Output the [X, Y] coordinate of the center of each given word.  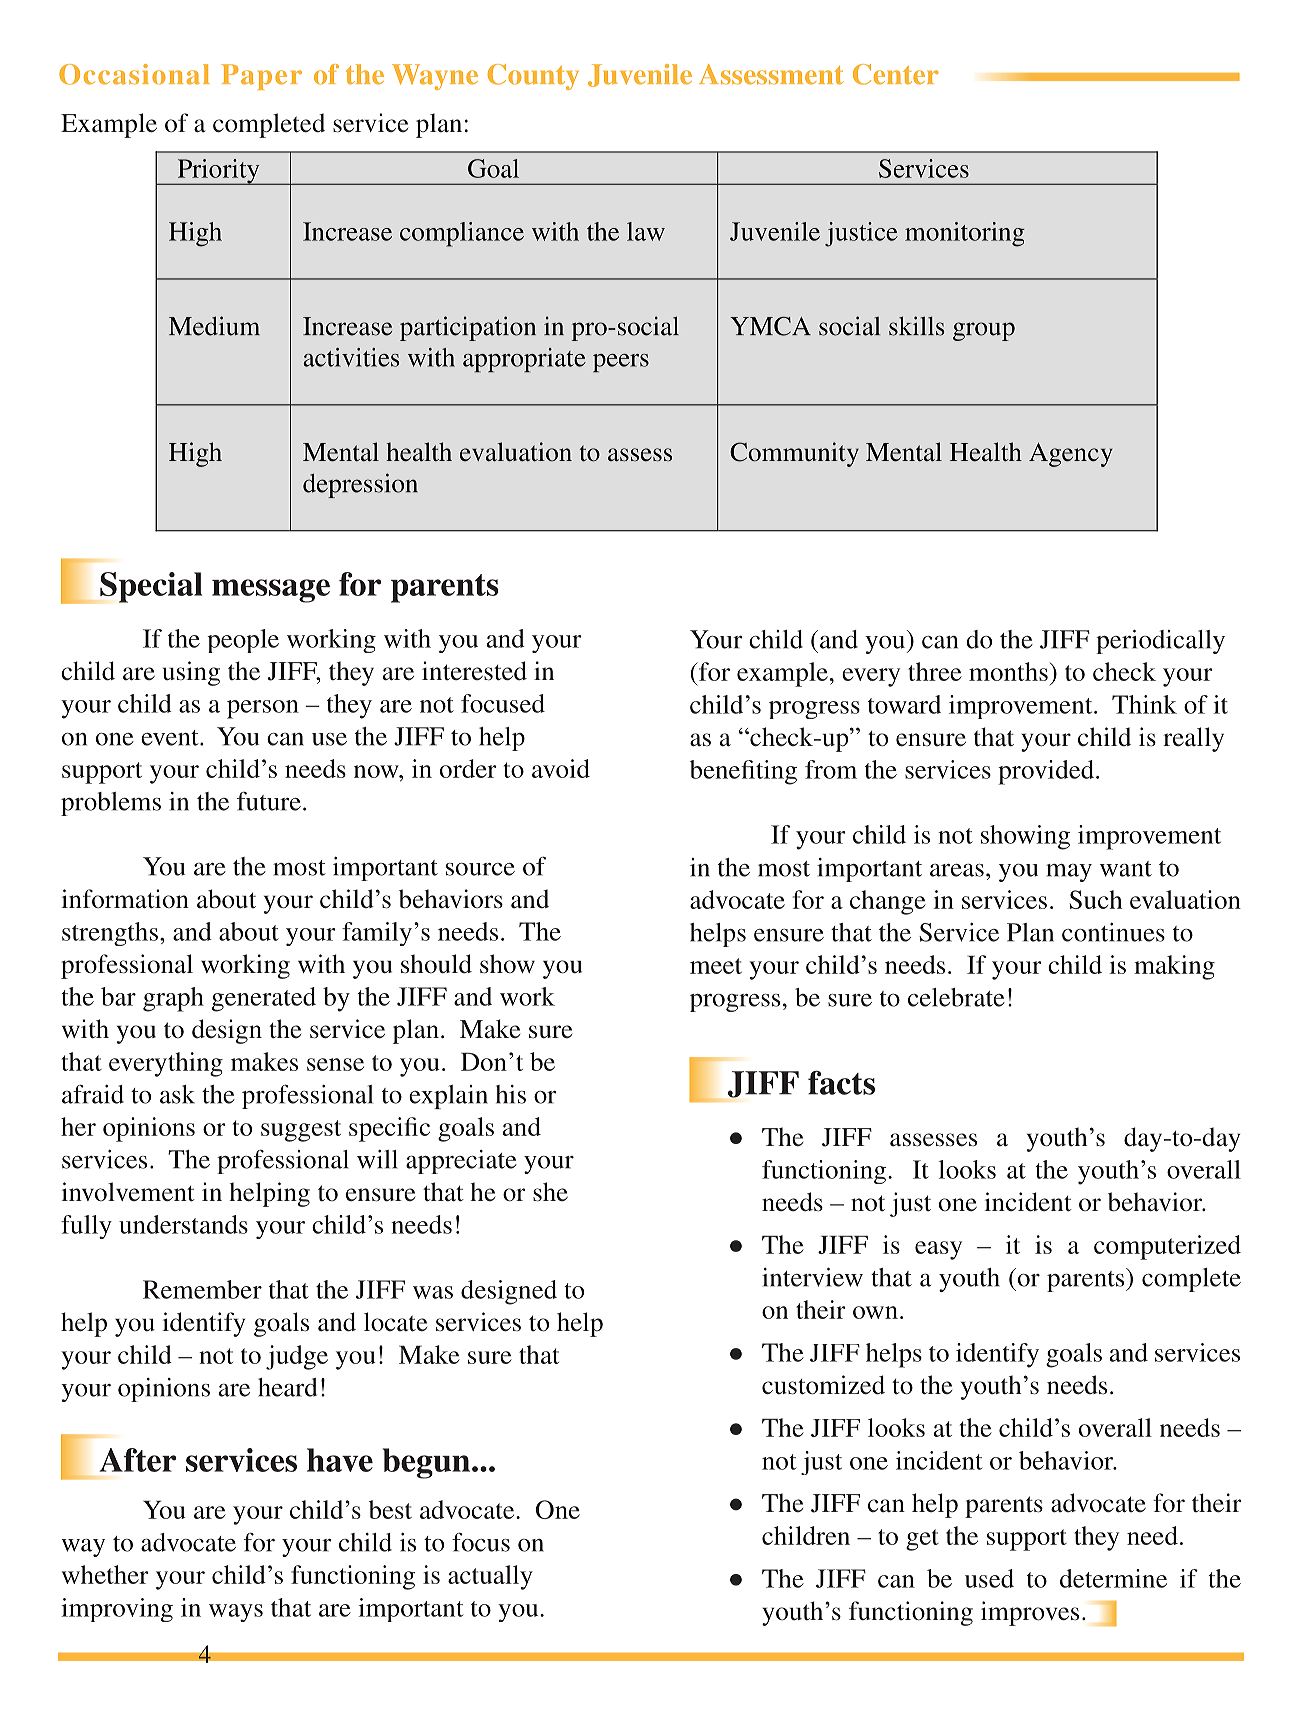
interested [474, 671]
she [550, 1192]
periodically [1160, 642]
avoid [561, 768]
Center [896, 74]
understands [183, 1224]
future [269, 801]
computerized [1167, 1247]
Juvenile [640, 75]
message [271, 591]
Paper [261, 77]
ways [236, 1613]
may [1069, 873]
